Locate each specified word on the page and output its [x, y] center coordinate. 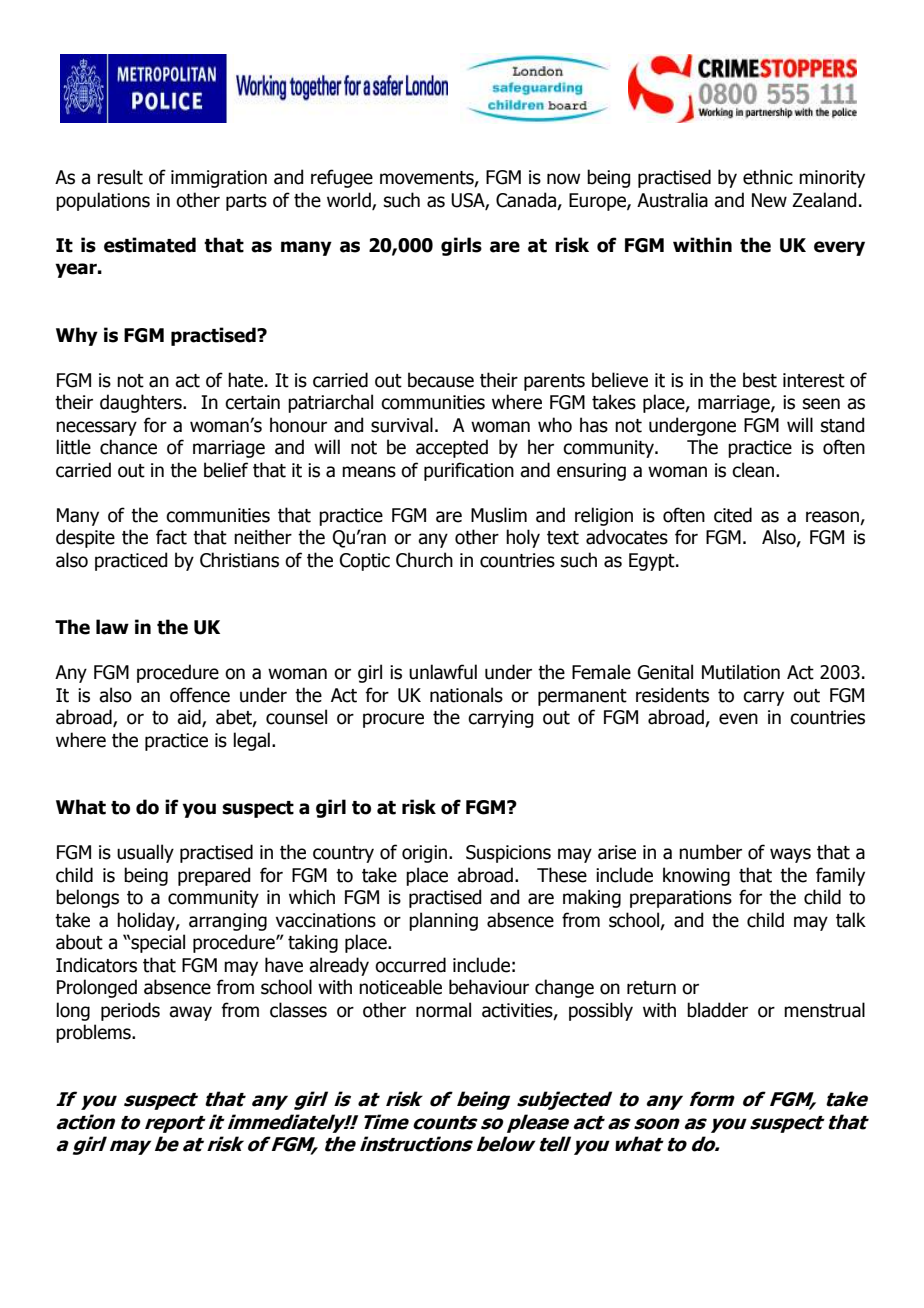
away [190, 1013]
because [441, 380]
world [350, 200]
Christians [239, 560]
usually [145, 853]
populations [103, 201]
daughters [142, 403]
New [769, 200]
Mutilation [741, 672]
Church [424, 560]
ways [790, 855]
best [760, 380]
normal [443, 1010]
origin [426, 854]
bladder [717, 1010]
